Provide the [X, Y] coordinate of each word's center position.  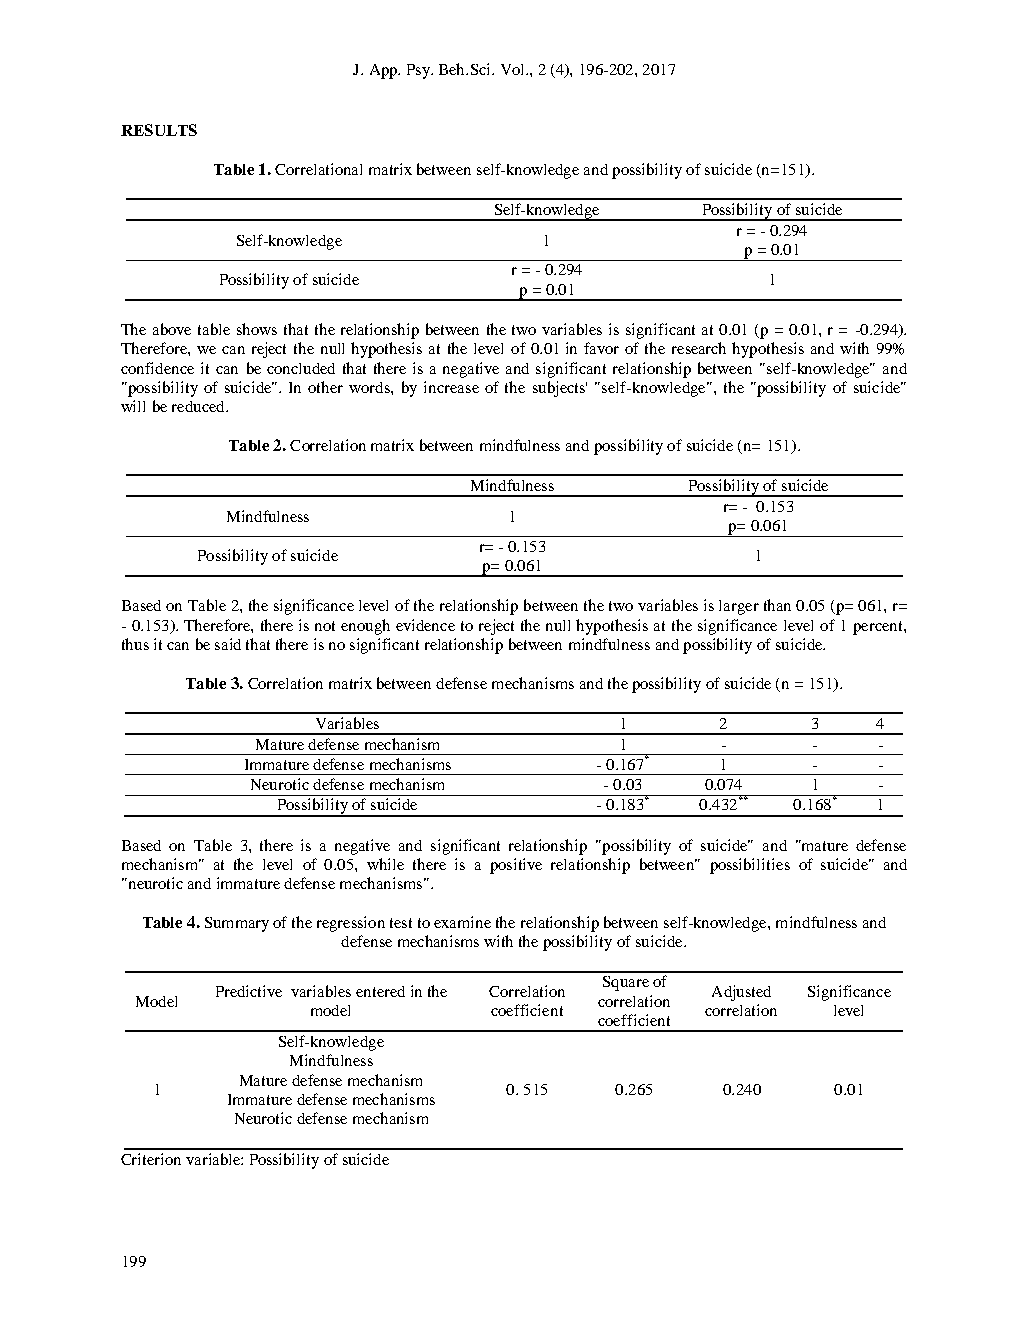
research [699, 348]
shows [257, 329]
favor [601, 348]
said [228, 644]
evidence [425, 625]
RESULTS [159, 130]
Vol [514, 69]
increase [451, 387]
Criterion [151, 1159]
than [777, 605]
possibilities [750, 866]
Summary [237, 924]
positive [516, 866]
